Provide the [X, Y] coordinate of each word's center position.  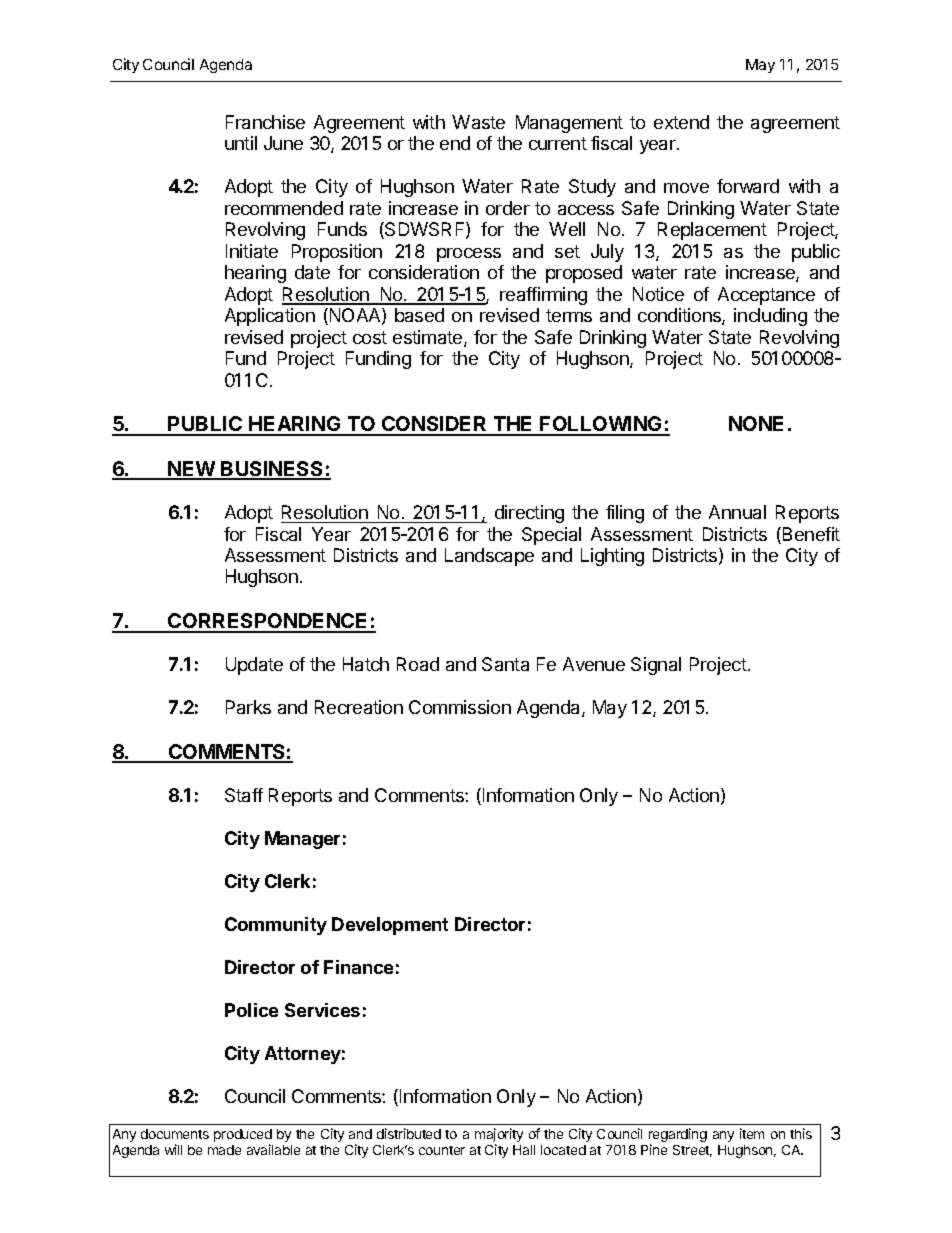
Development [390, 926]
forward [748, 186]
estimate [429, 338]
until [241, 143]
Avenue [594, 664]
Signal [656, 666]
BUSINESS [273, 470]
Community [276, 926]
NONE [756, 423]
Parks [248, 707]
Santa [505, 664]
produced [243, 1137]
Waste [478, 122]
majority [499, 1136]
